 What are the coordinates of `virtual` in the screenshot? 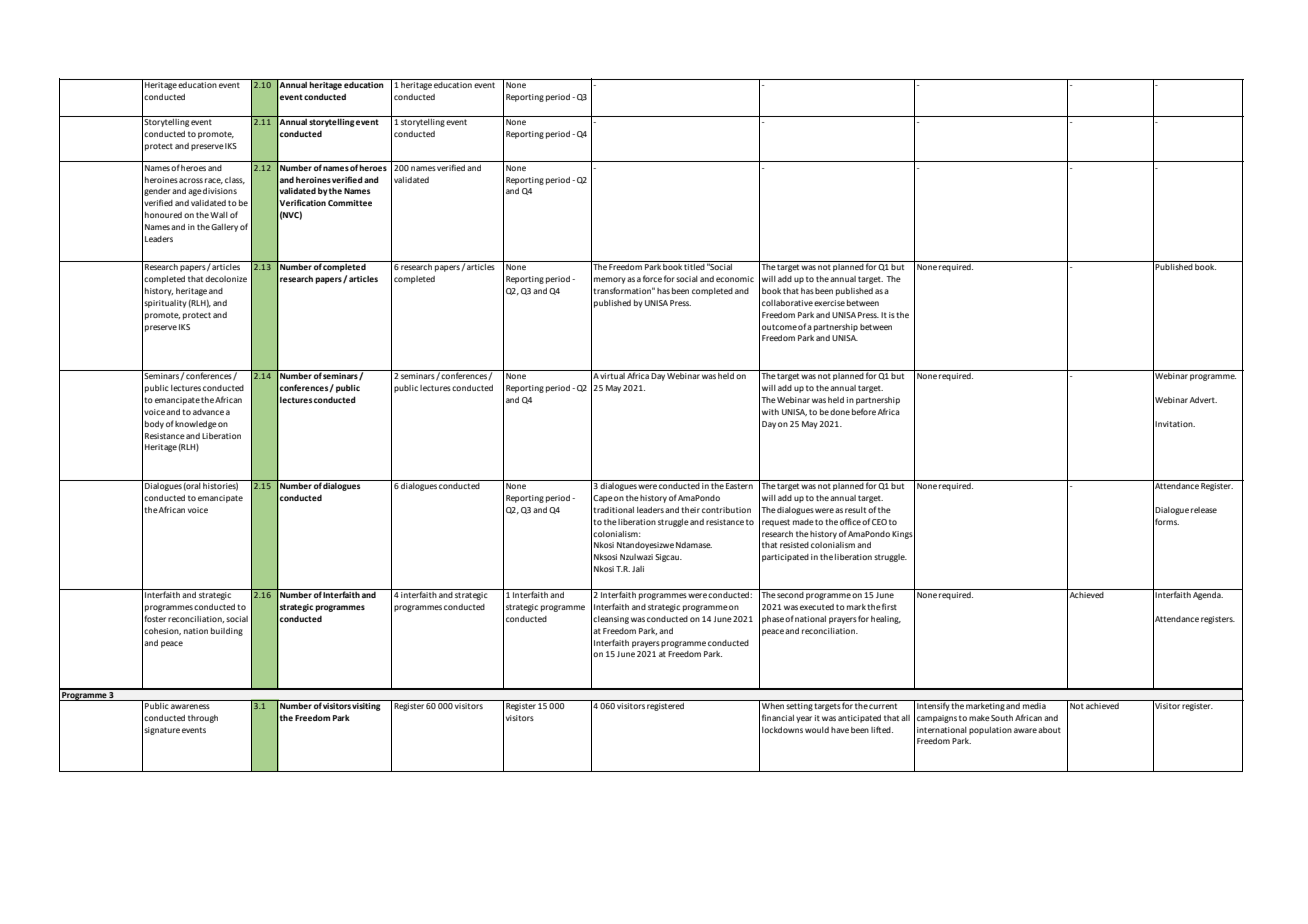 It's located at (612, 376).
